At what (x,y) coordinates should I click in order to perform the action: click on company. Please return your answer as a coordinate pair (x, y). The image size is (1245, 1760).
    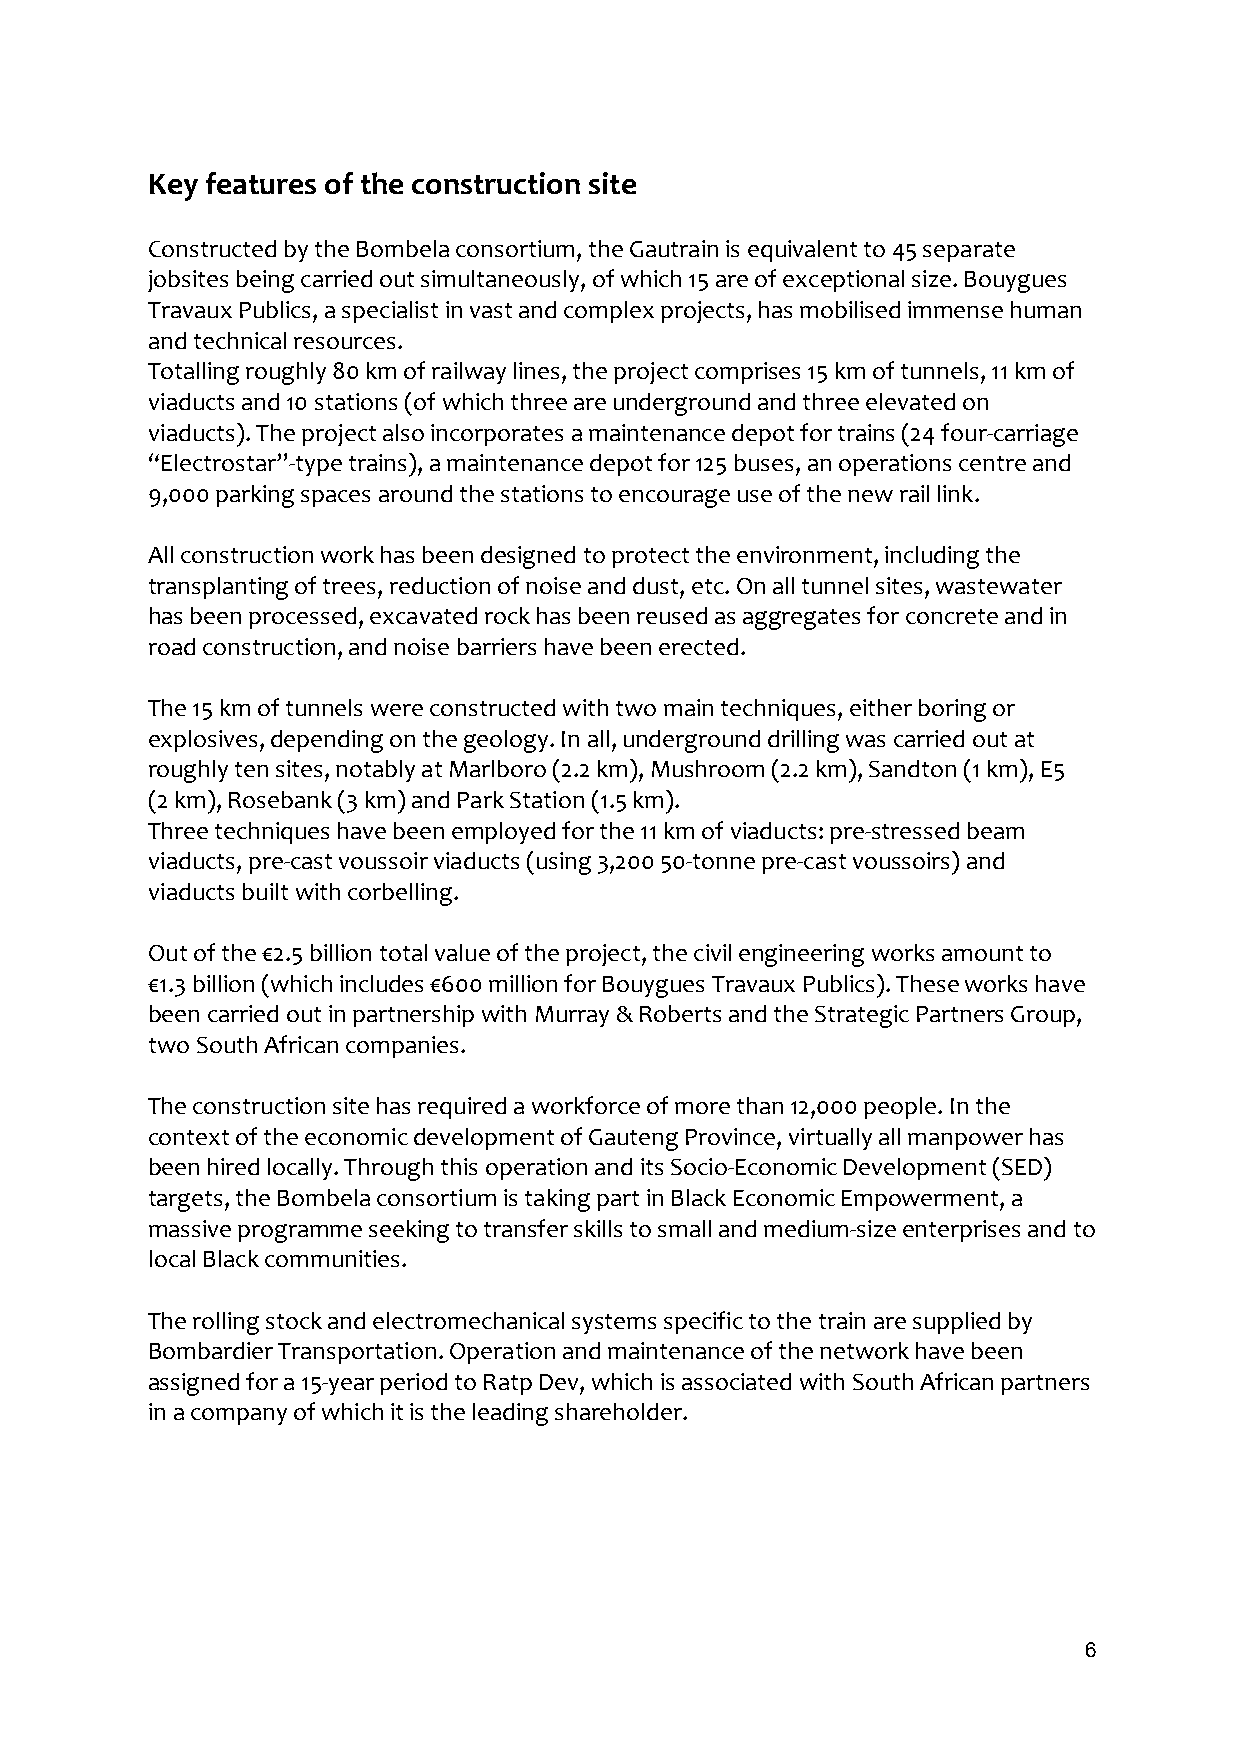
    Looking at the image, I should click on (239, 1416).
